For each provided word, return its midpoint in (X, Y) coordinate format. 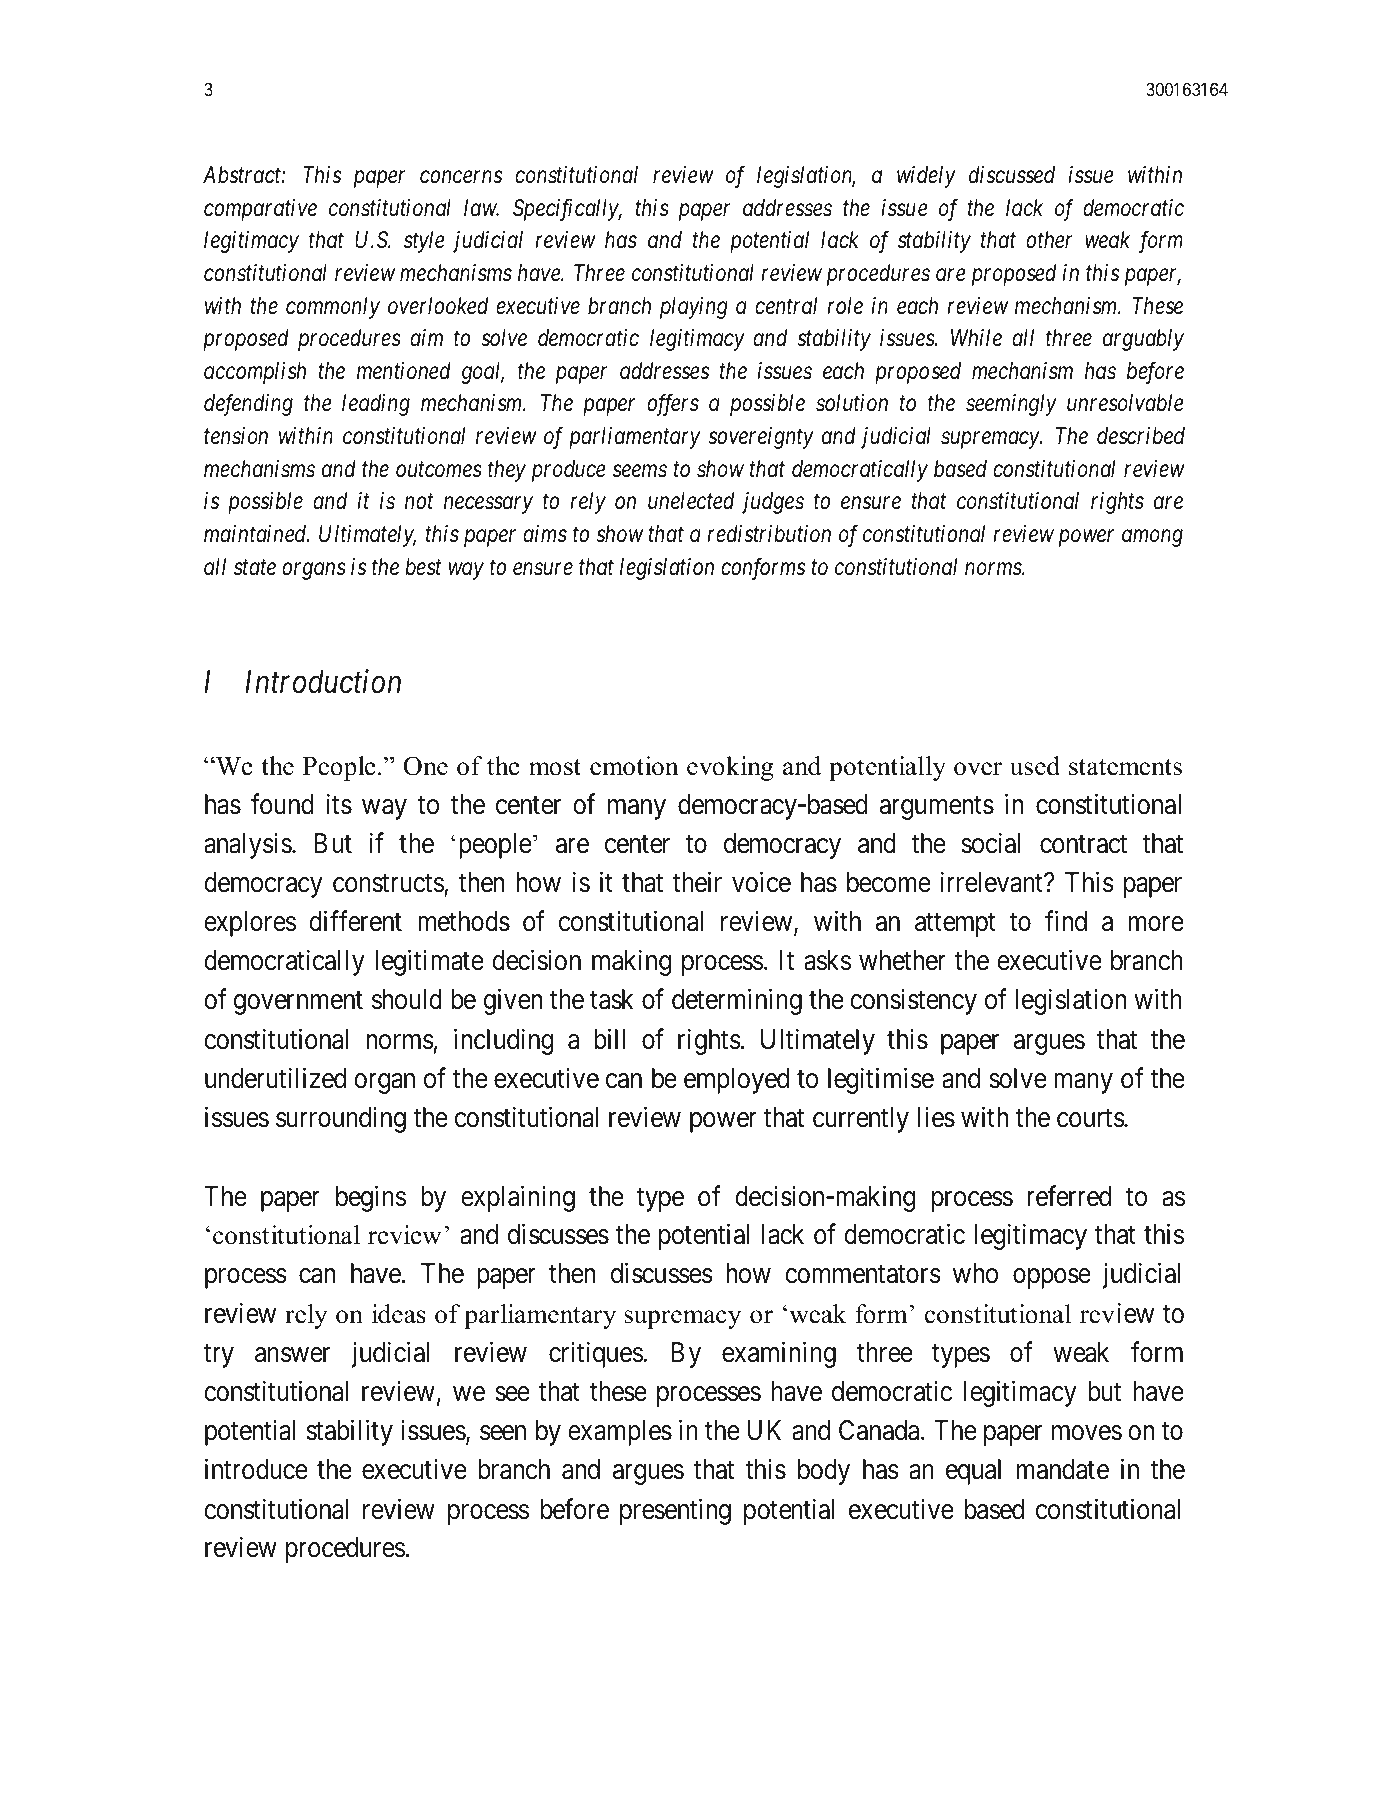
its (339, 804)
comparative (260, 210)
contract (1083, 844)
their (697, 882)
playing (694, 308)
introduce (256, 1469)
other (1049, 240)
